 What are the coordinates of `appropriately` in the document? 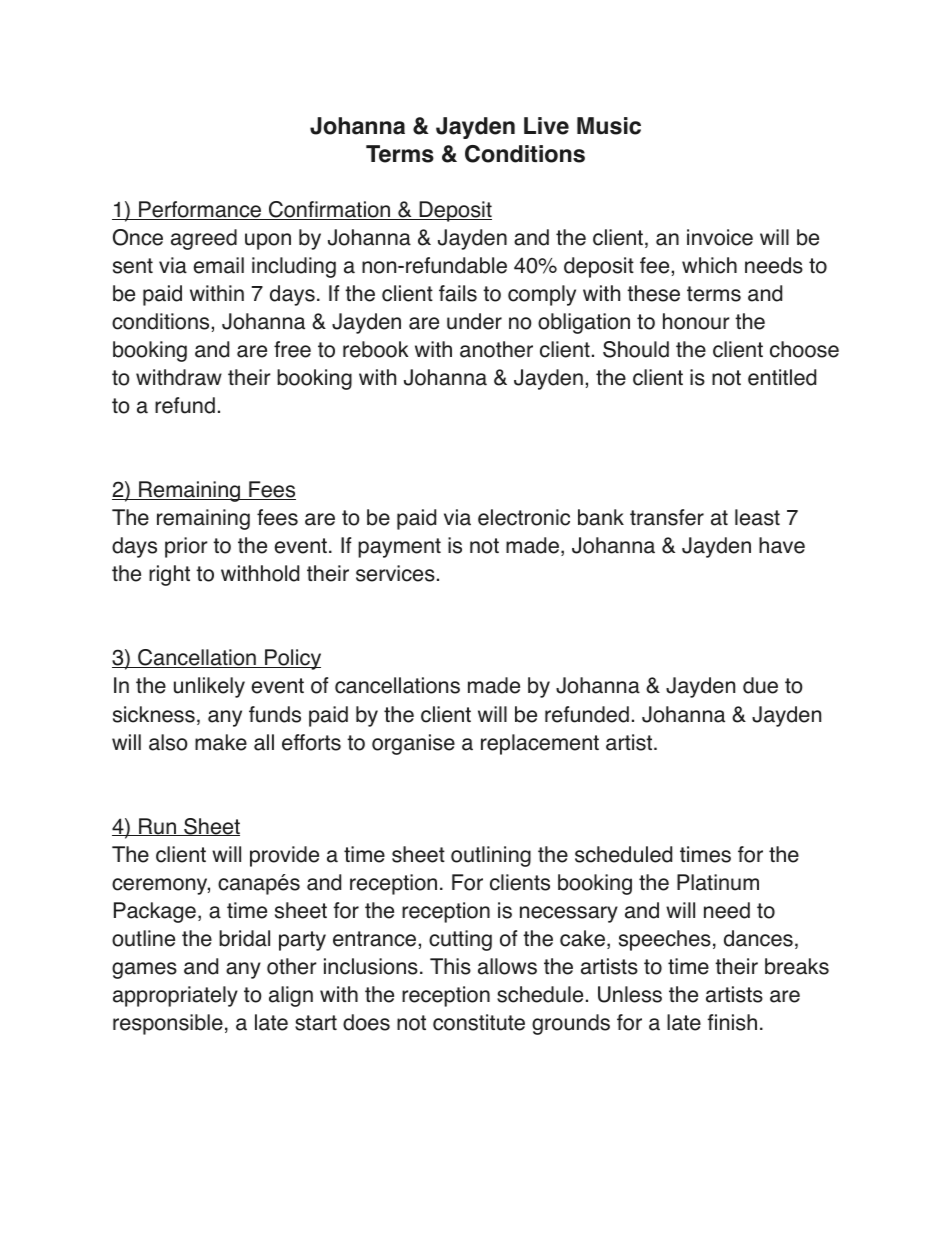 It's located at (175, 996).
